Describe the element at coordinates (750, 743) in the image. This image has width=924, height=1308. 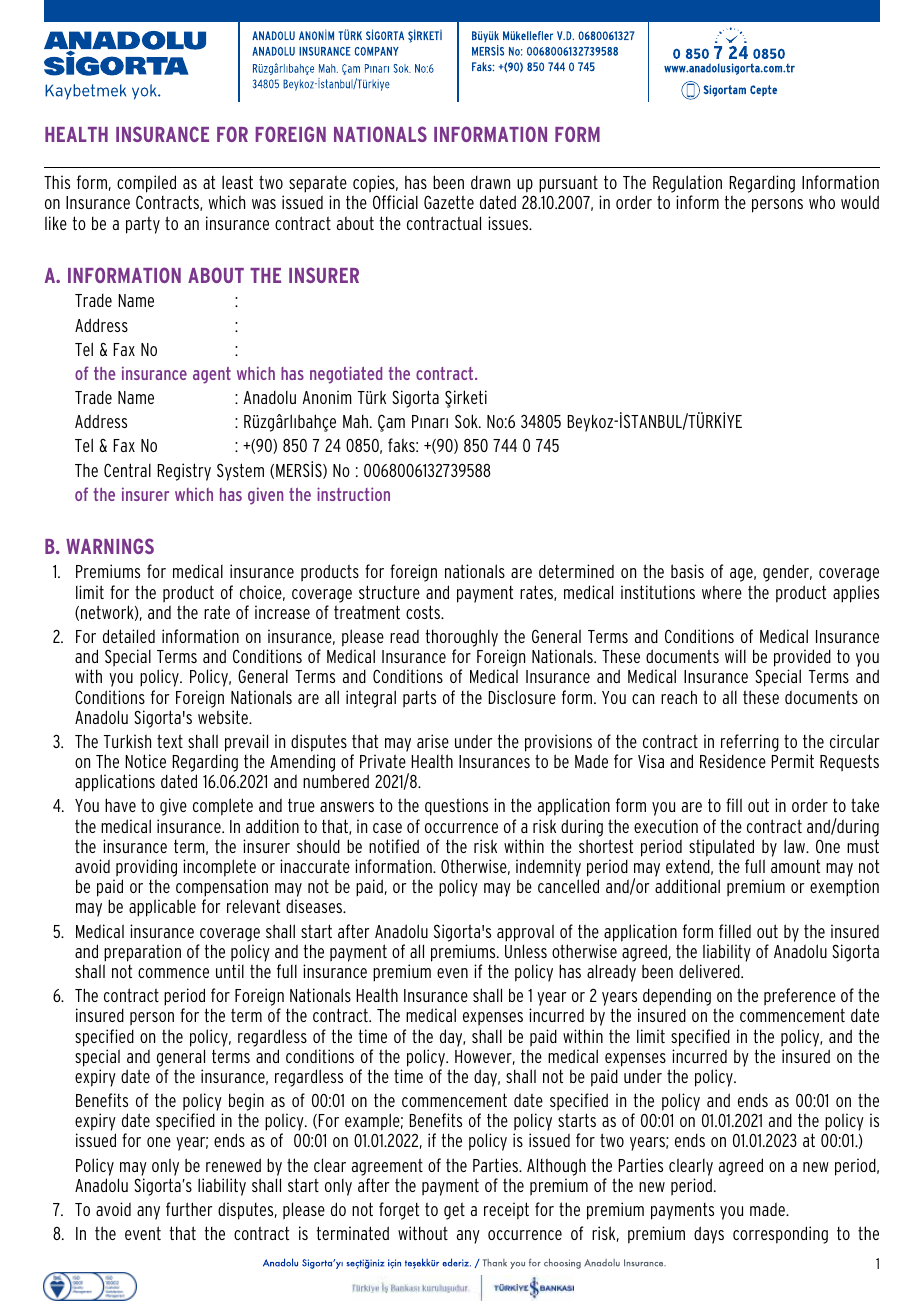
I see `referring` at that location.
